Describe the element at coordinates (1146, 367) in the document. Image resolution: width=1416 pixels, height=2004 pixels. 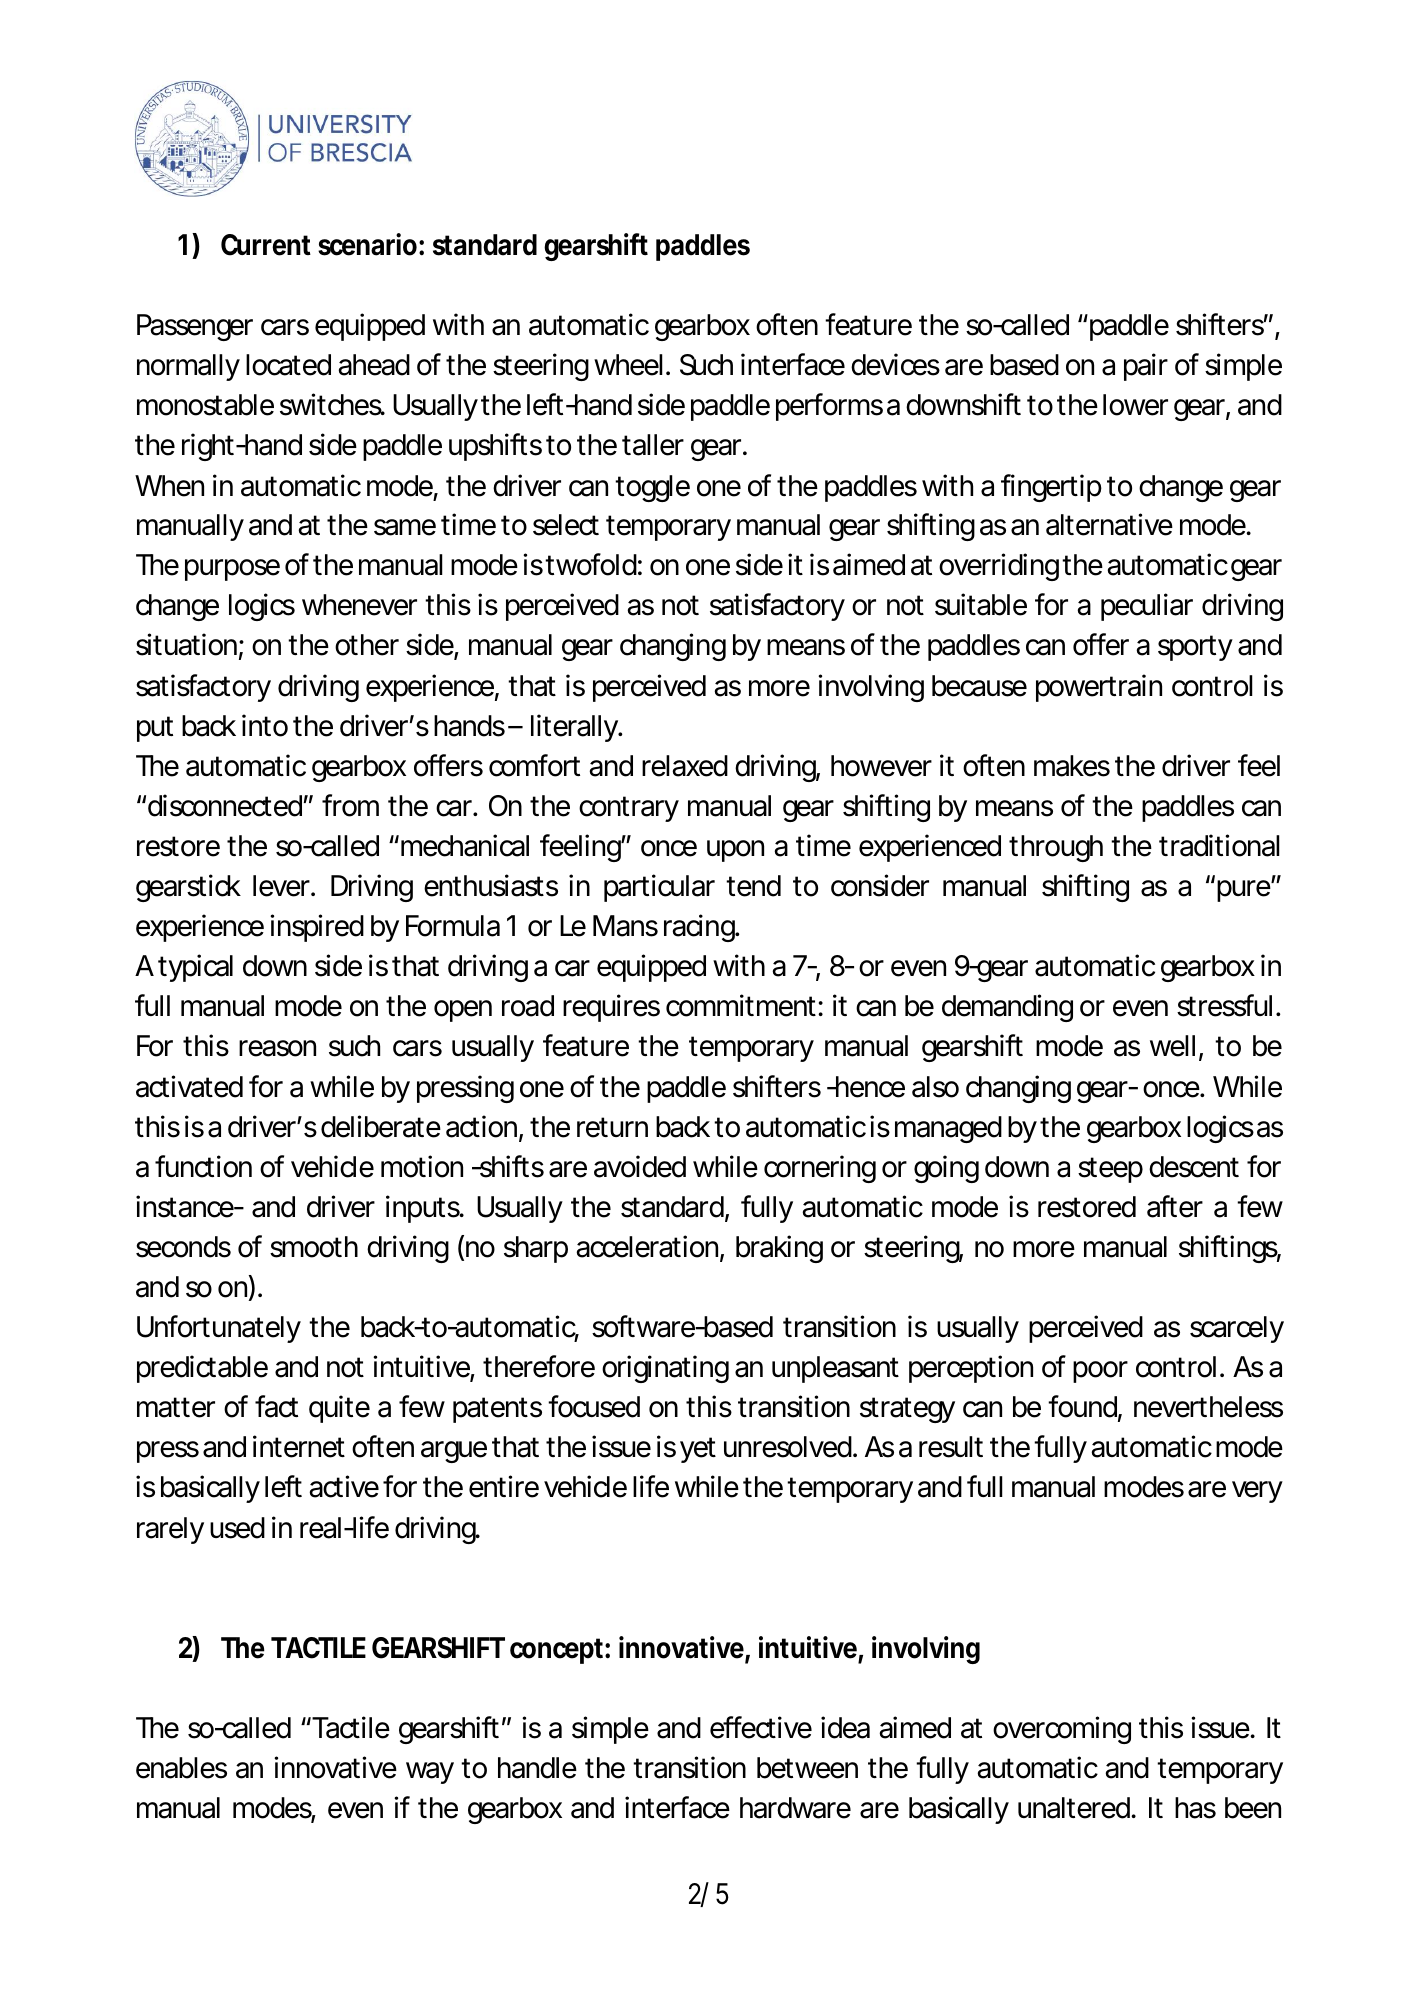
I see `pair` at that location.
